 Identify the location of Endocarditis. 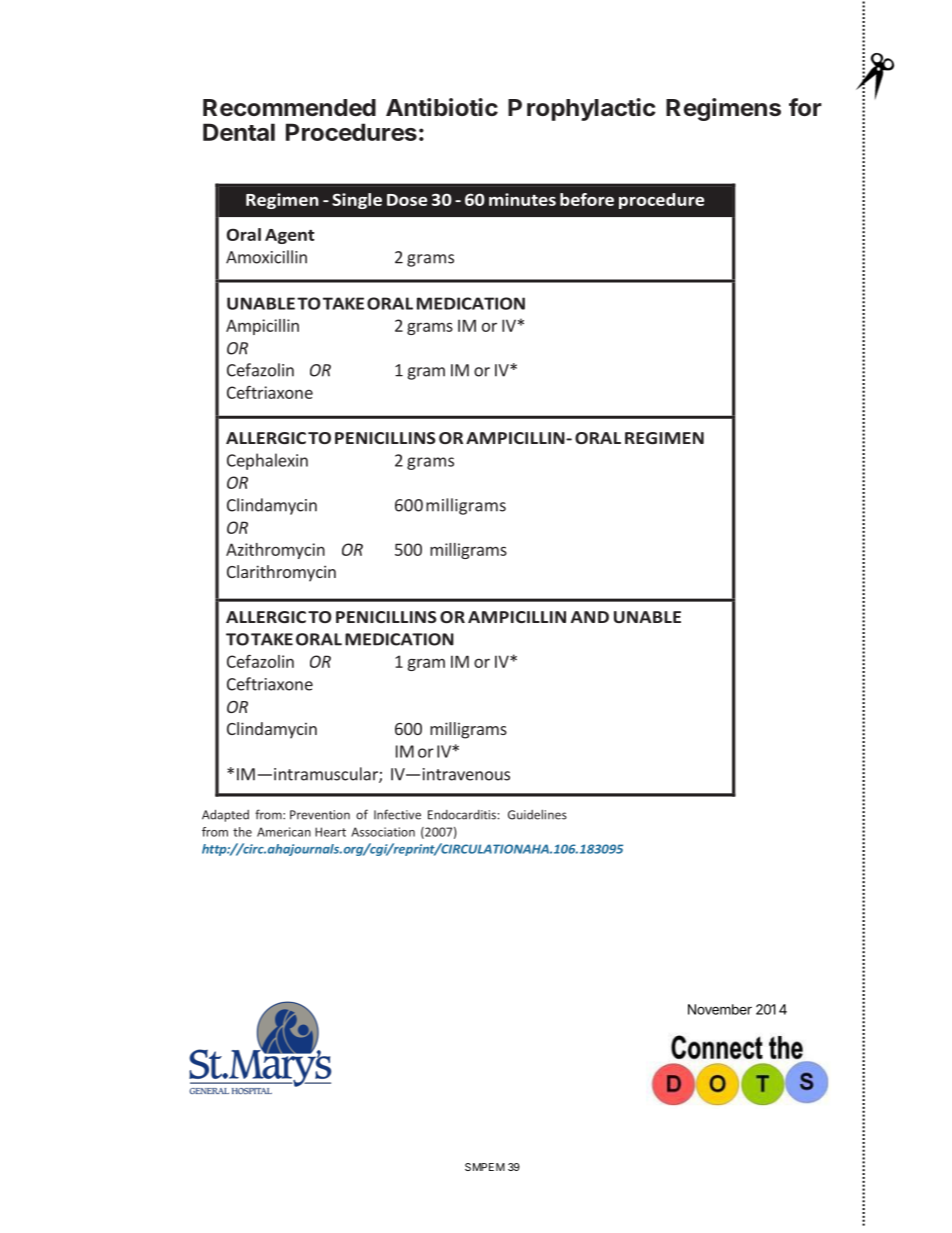
(462, 815).
